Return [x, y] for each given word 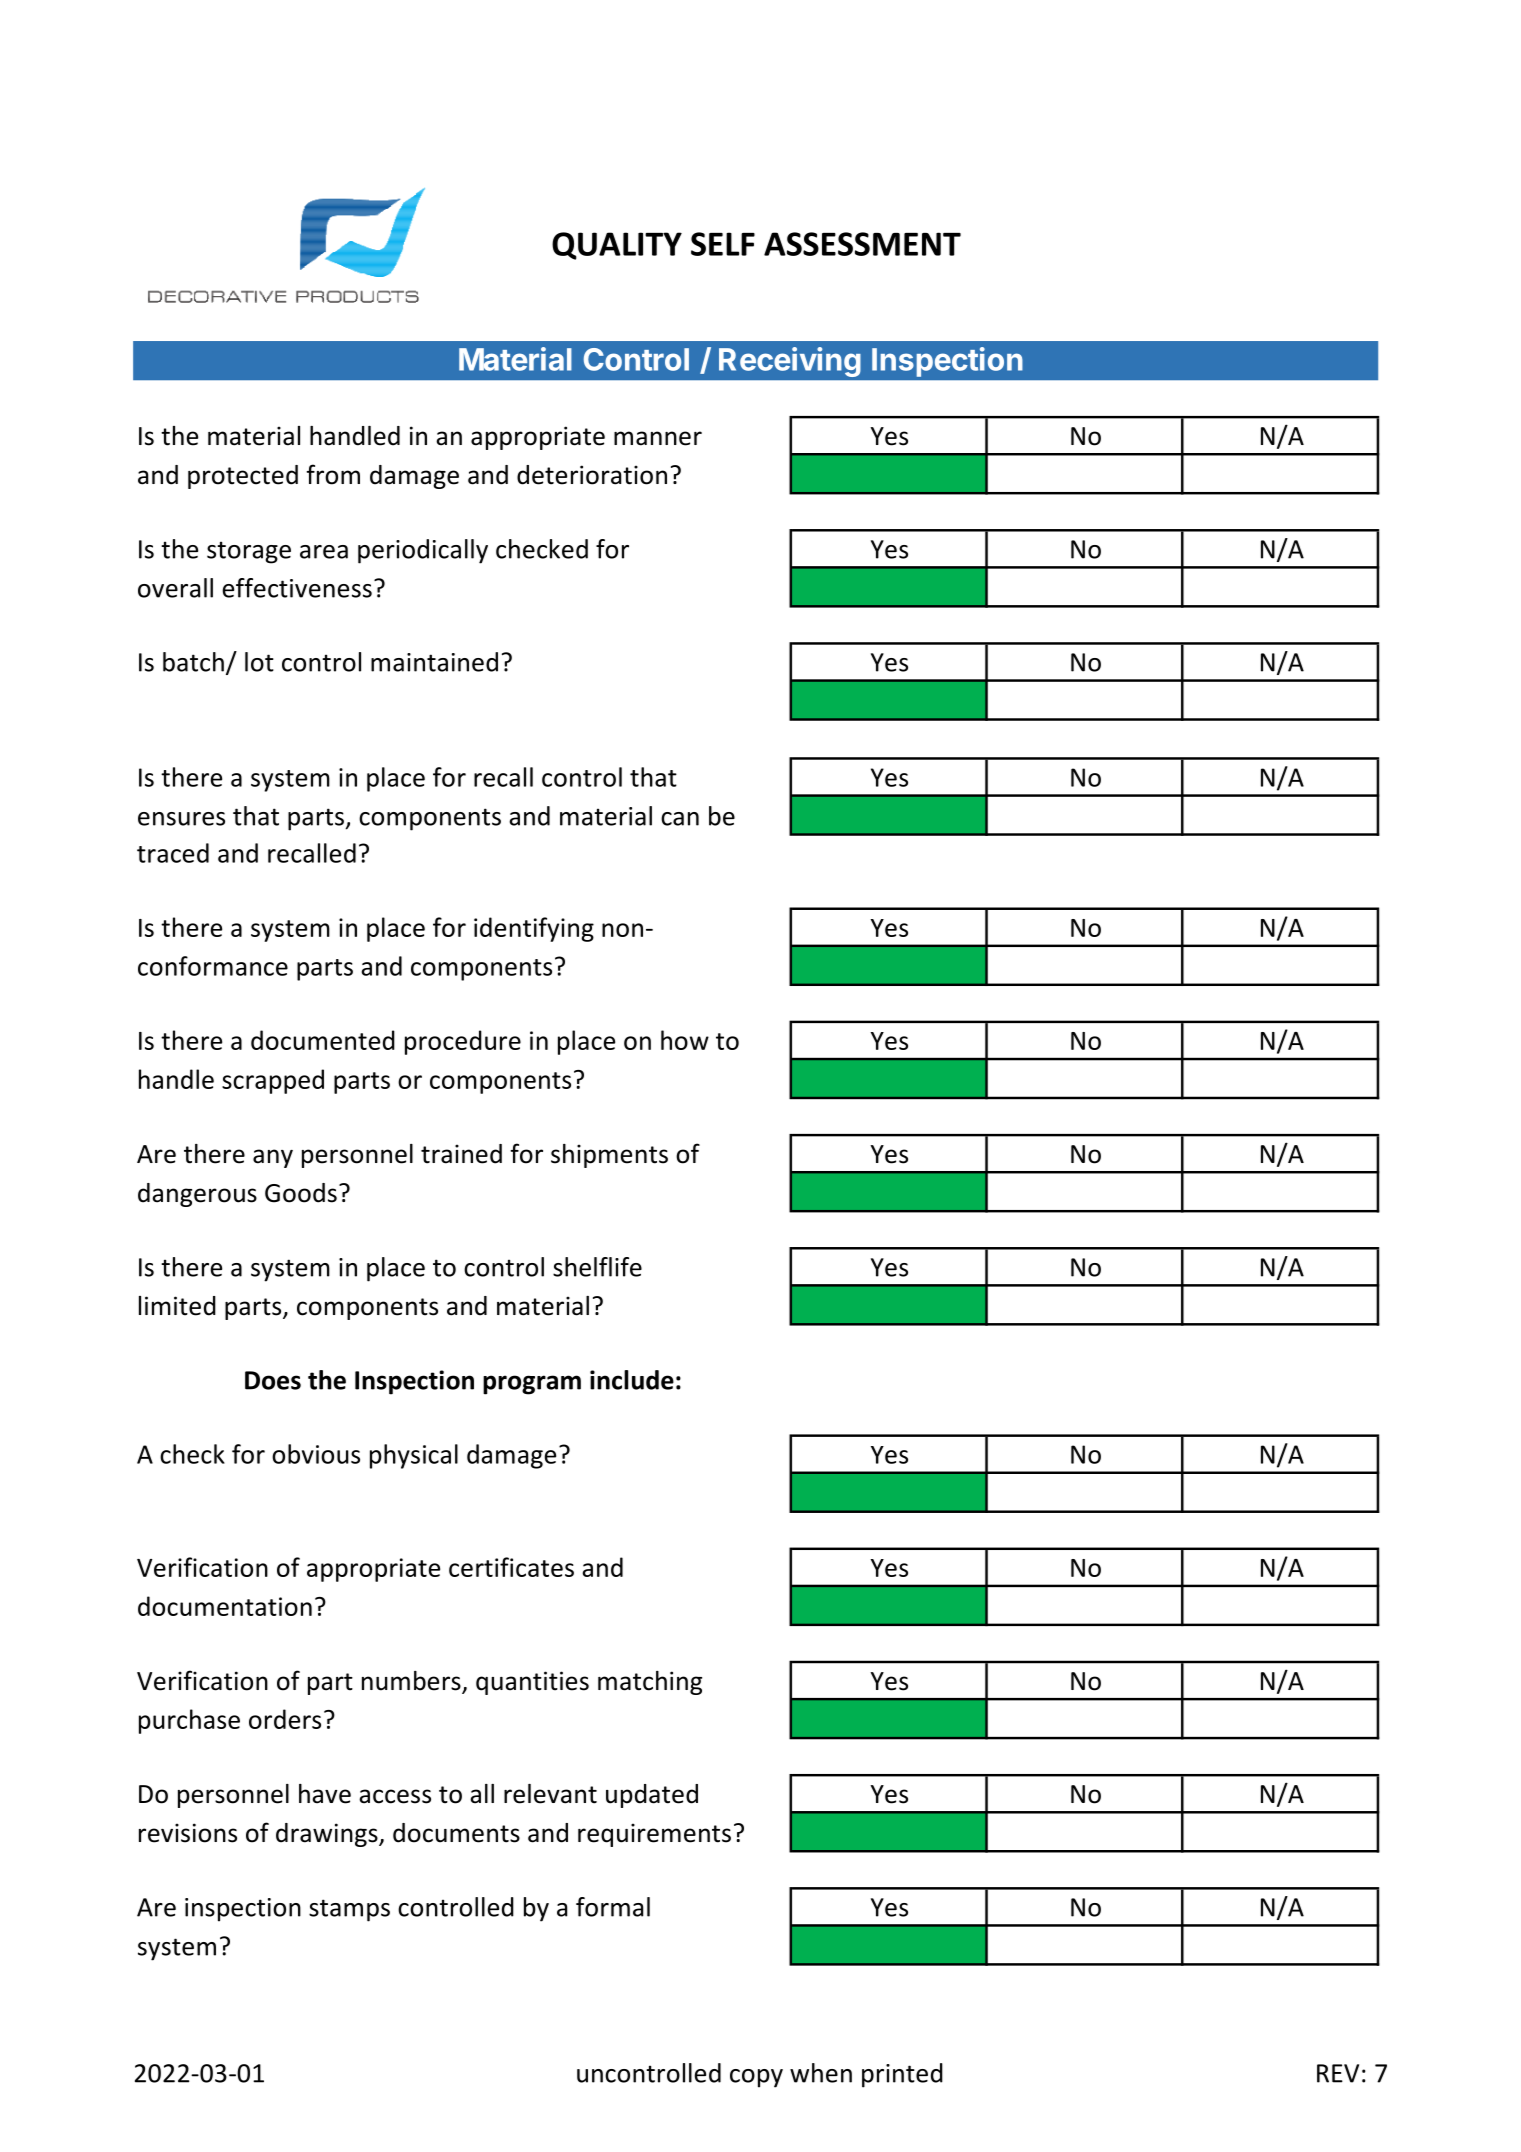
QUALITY [617, 246]
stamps [349, 1910]
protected [243, 477]
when [821, 2073]
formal [613, 1907]
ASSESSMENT [862, 244]
